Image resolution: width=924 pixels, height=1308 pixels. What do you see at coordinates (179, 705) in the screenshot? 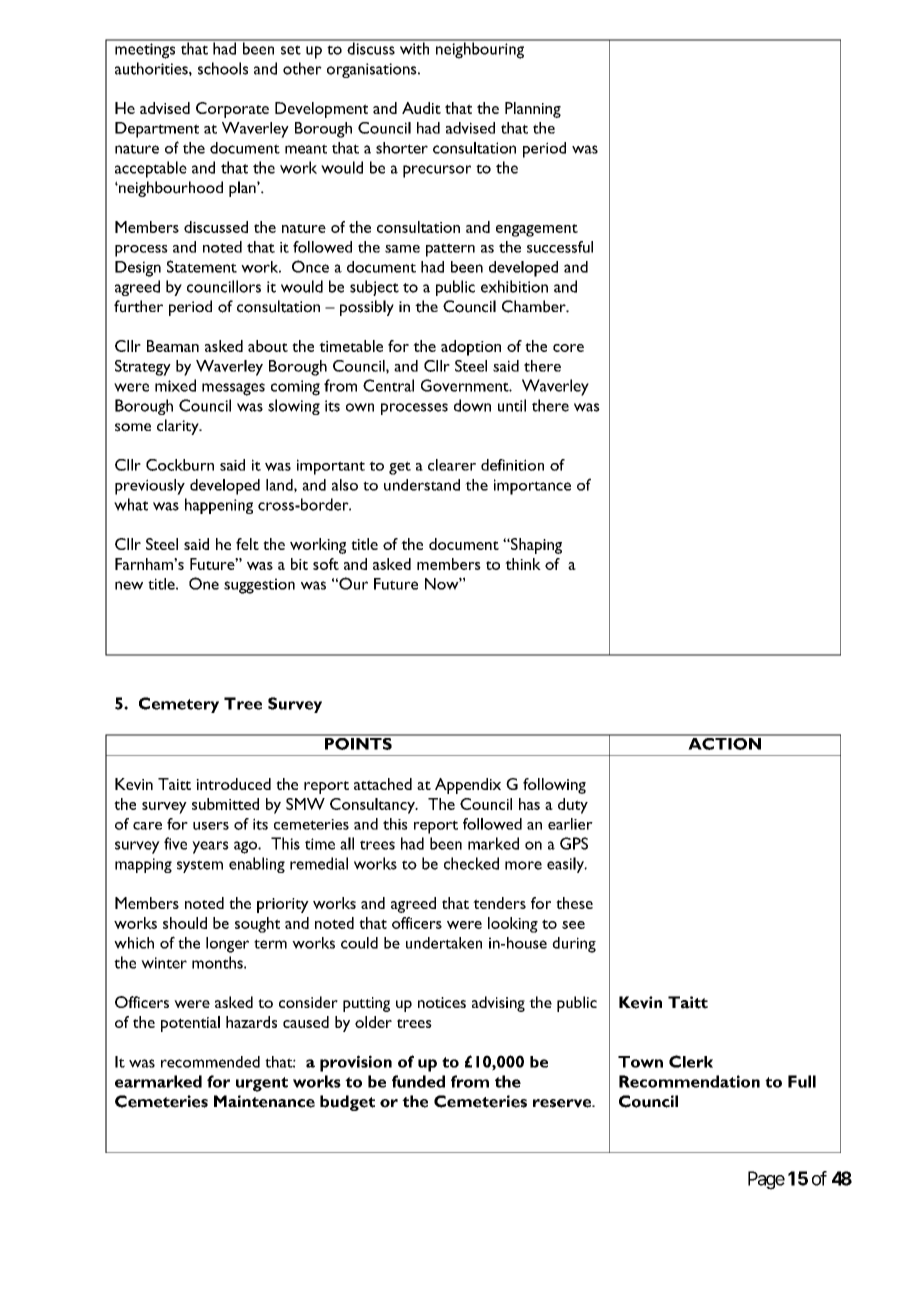
I see `Cemetery` at bounding box center [179, 705].
